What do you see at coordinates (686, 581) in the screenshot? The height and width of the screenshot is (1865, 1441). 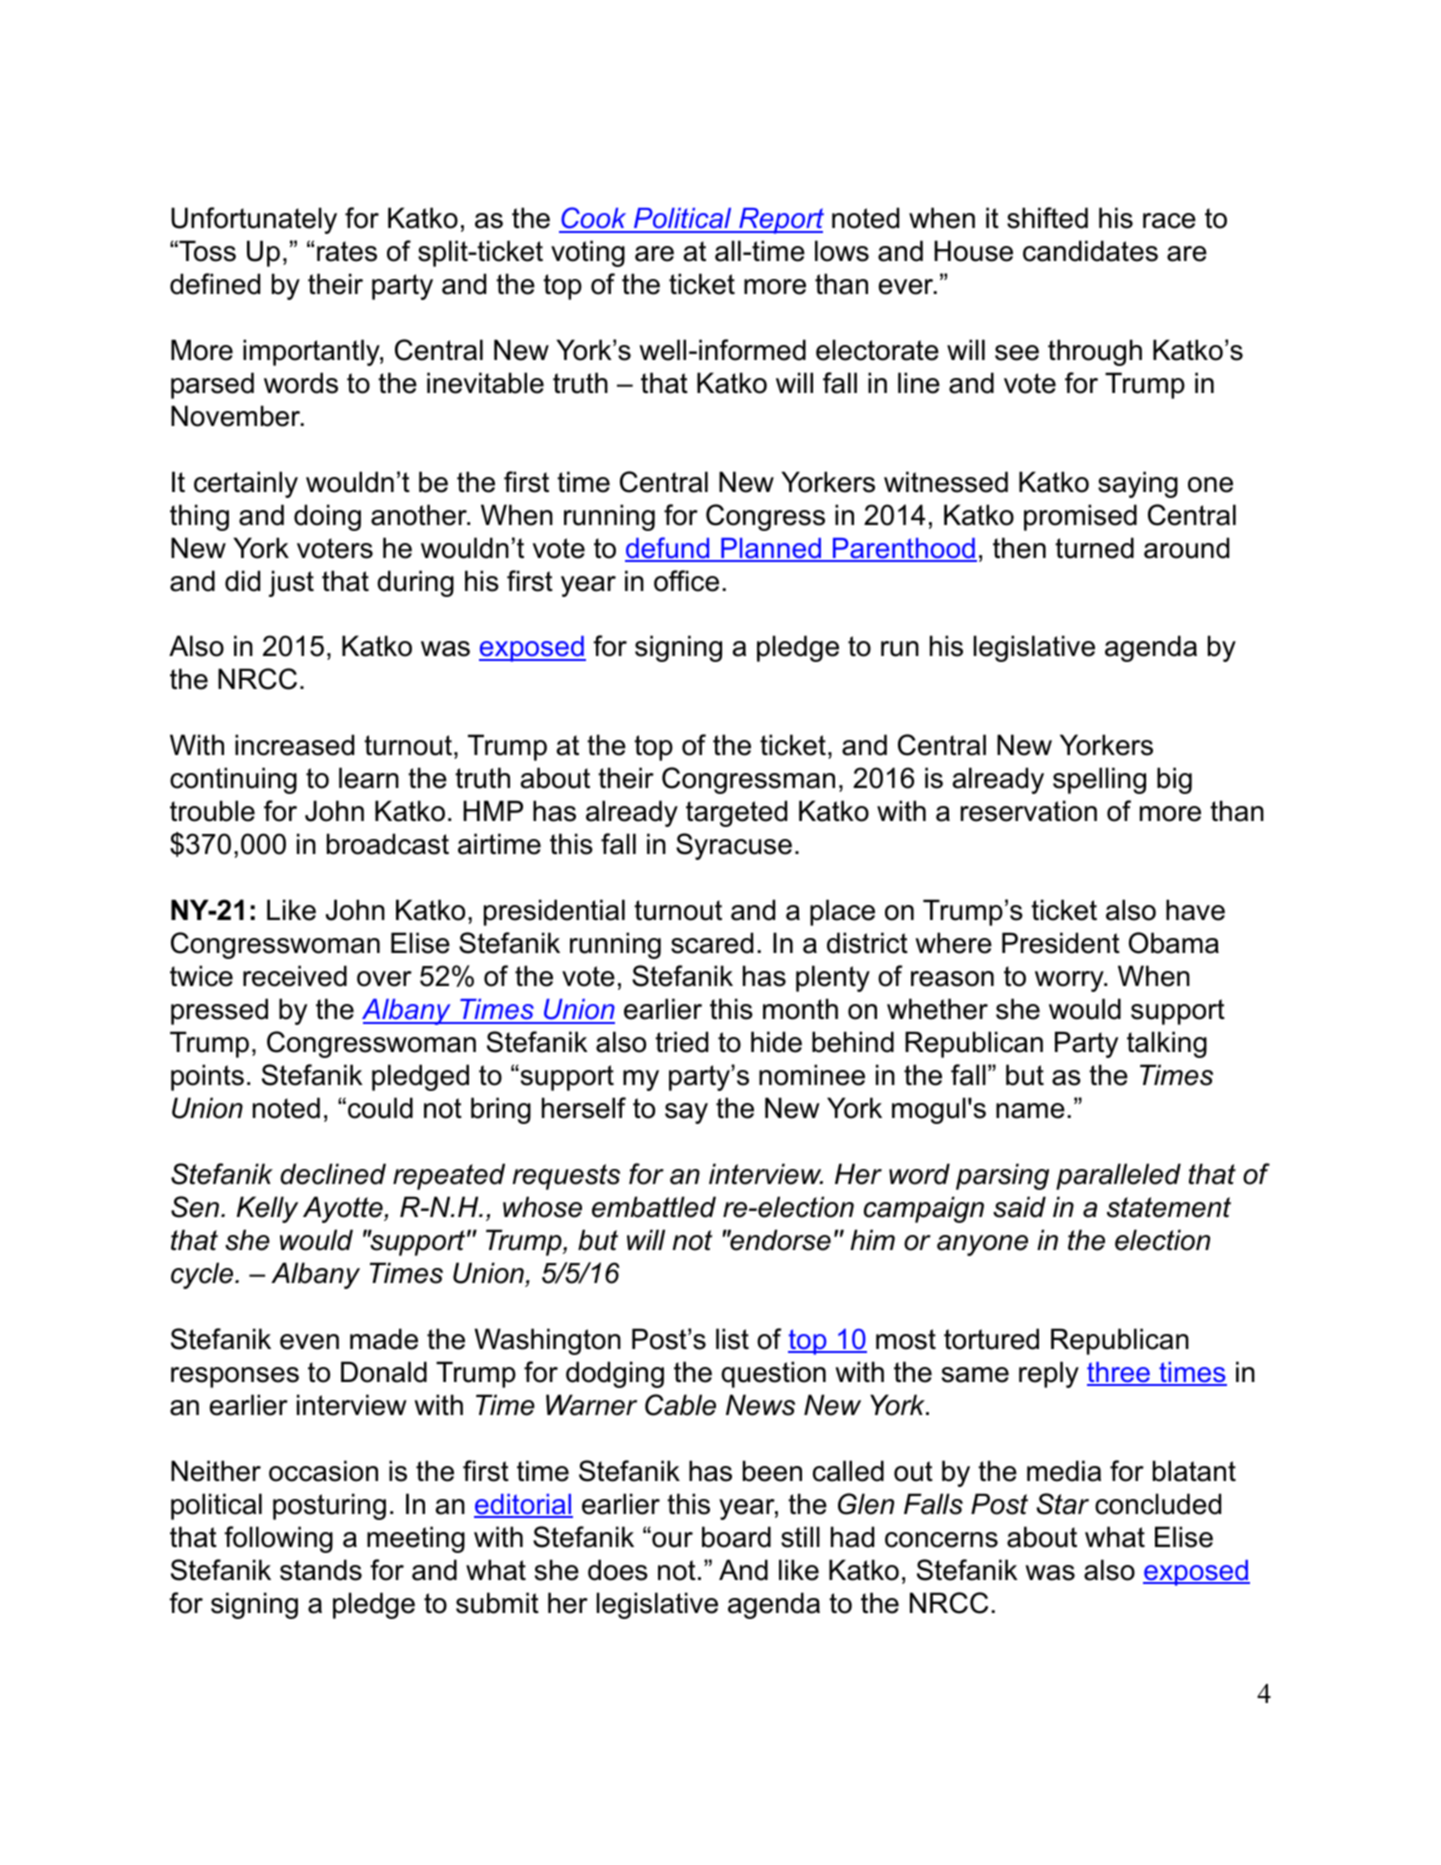 I see `office` at bounding box center [686, 581].
